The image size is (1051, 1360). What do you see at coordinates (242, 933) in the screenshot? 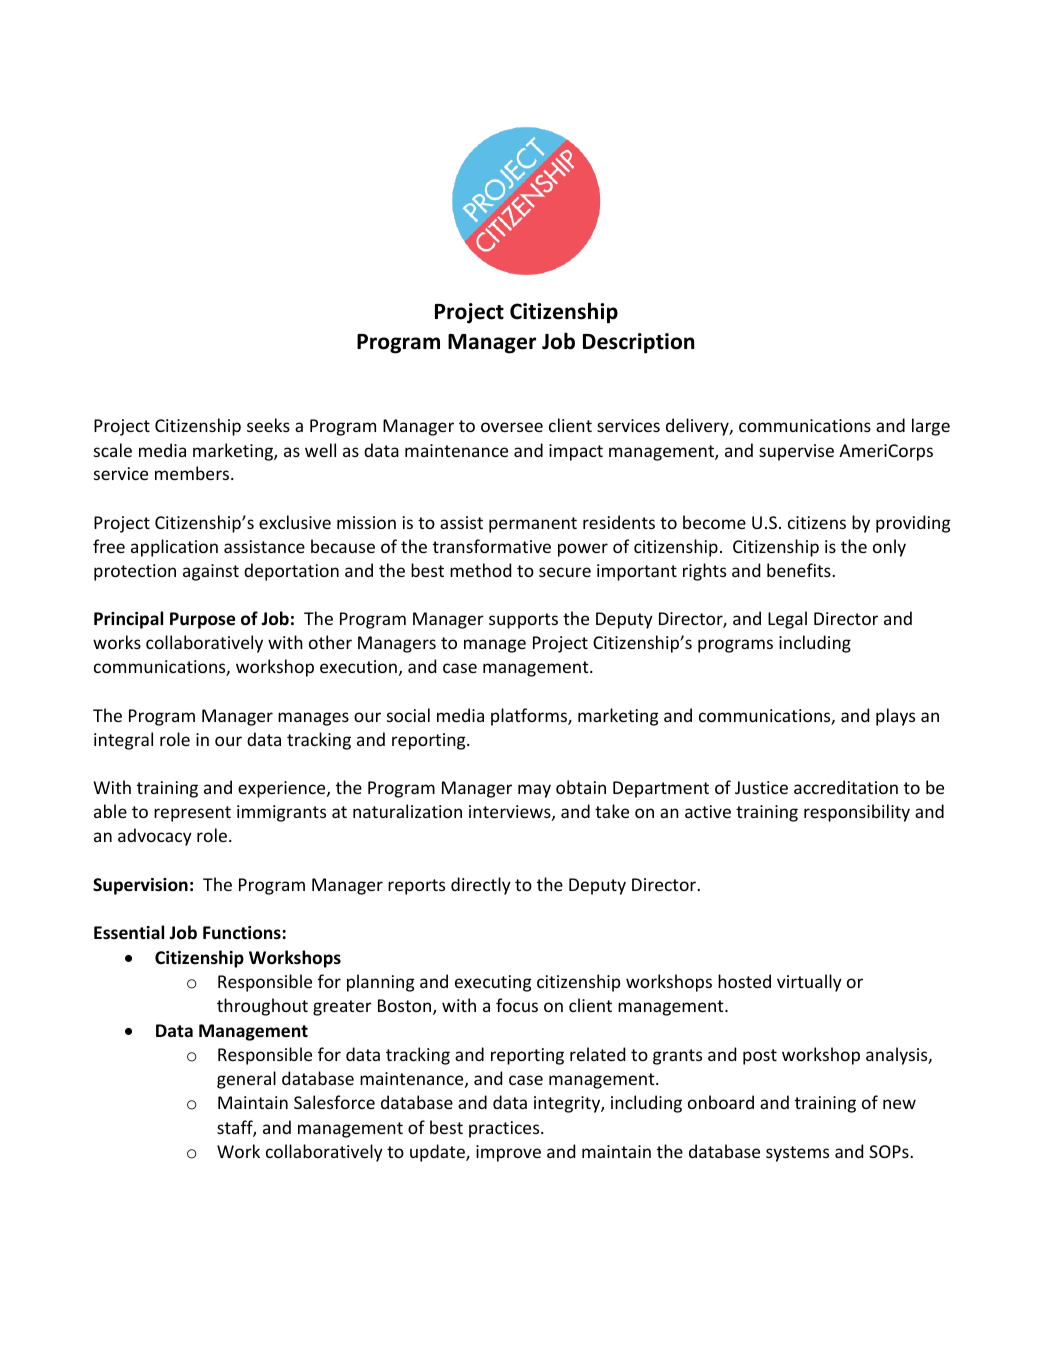
I see `Functions` at bounding box center [242, 933].
